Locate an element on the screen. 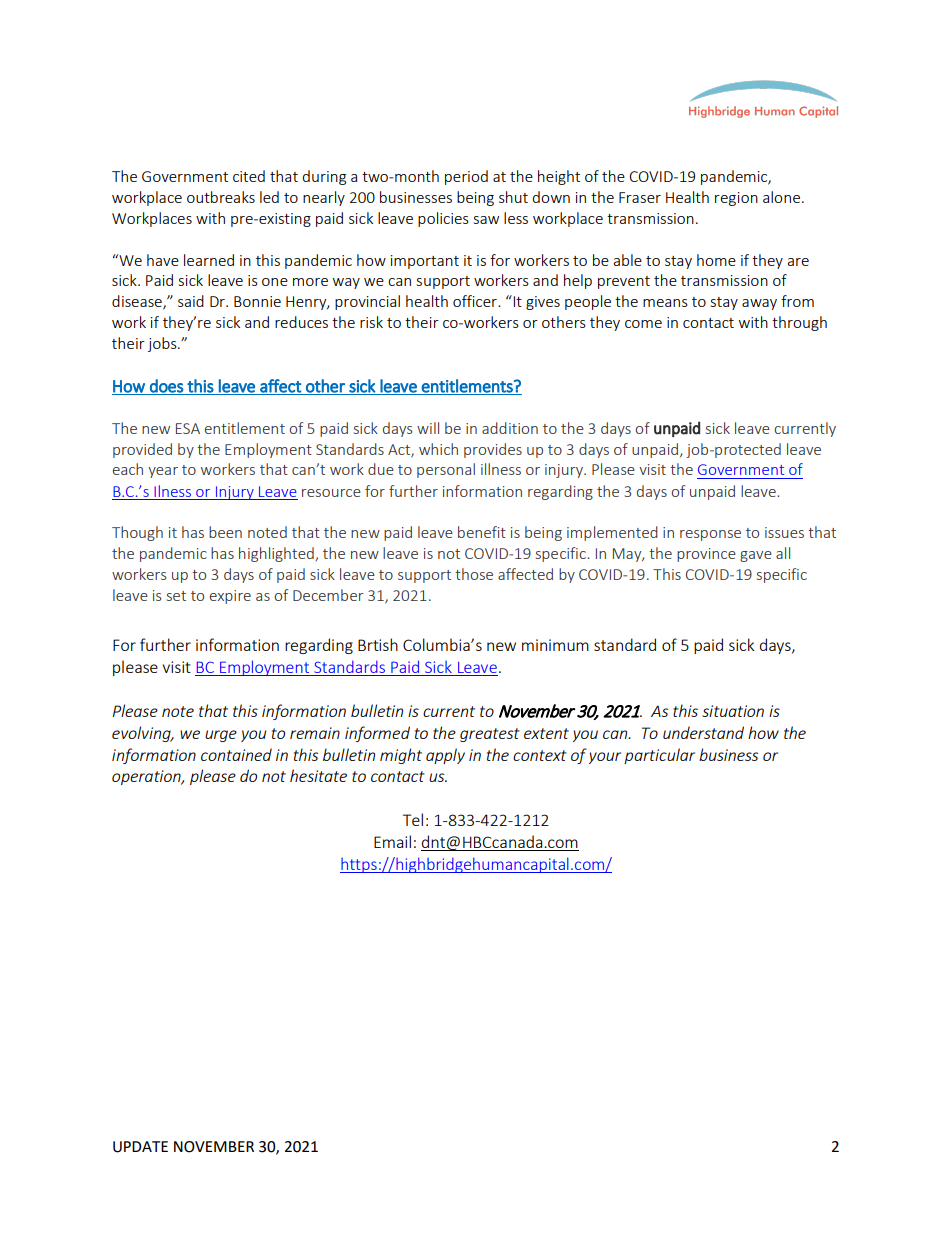 The width and height of the screenshot is (952, 1233). expire is located at coordinates (230, 597).
